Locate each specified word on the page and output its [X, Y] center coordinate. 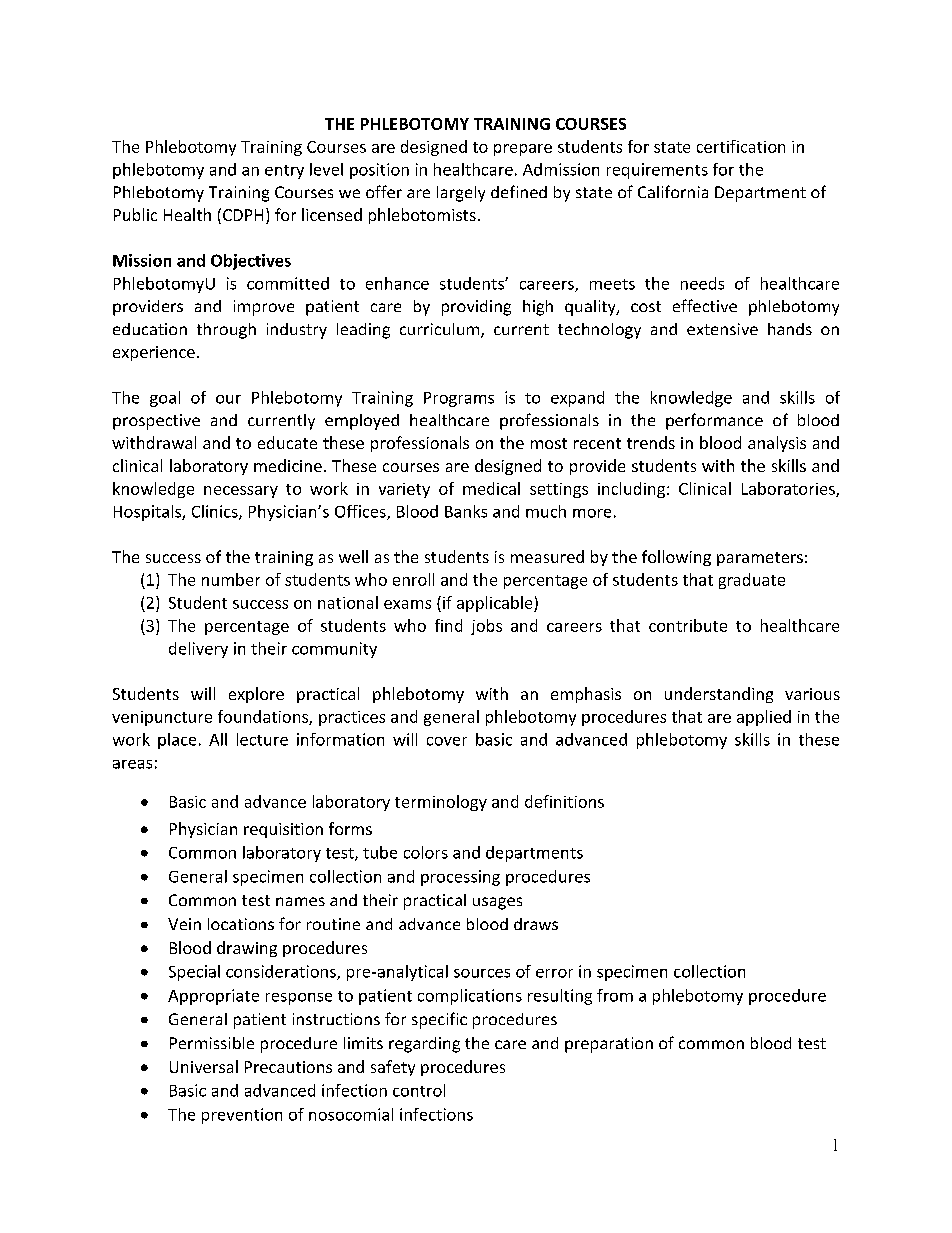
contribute [688, 625]
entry [284, 172]
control [419, 1090]
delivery [198, 650]
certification [741, 146]
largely [461, 194]
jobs [486, 627]
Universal [204, 1066]
